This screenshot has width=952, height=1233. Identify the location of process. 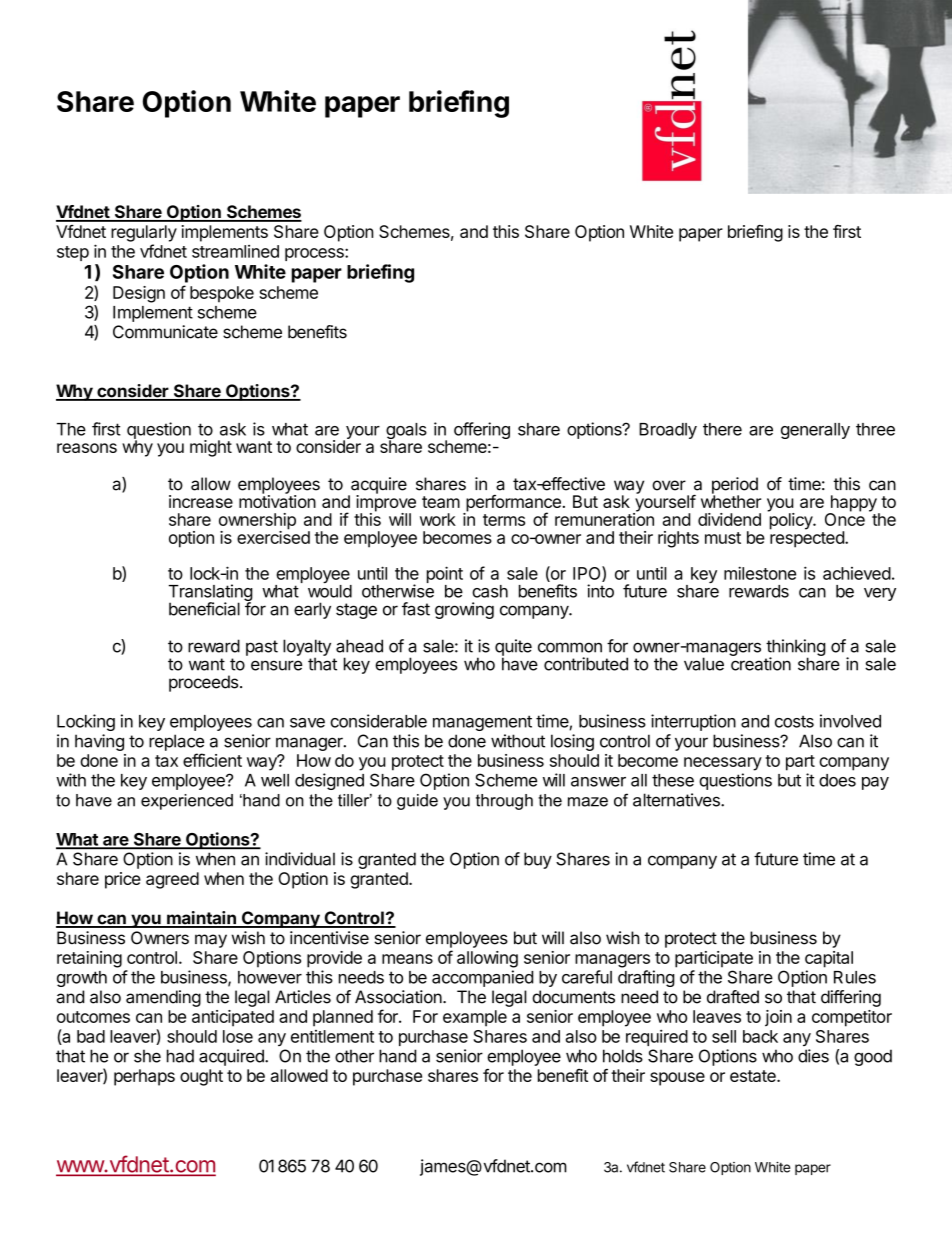
(315, 254).
